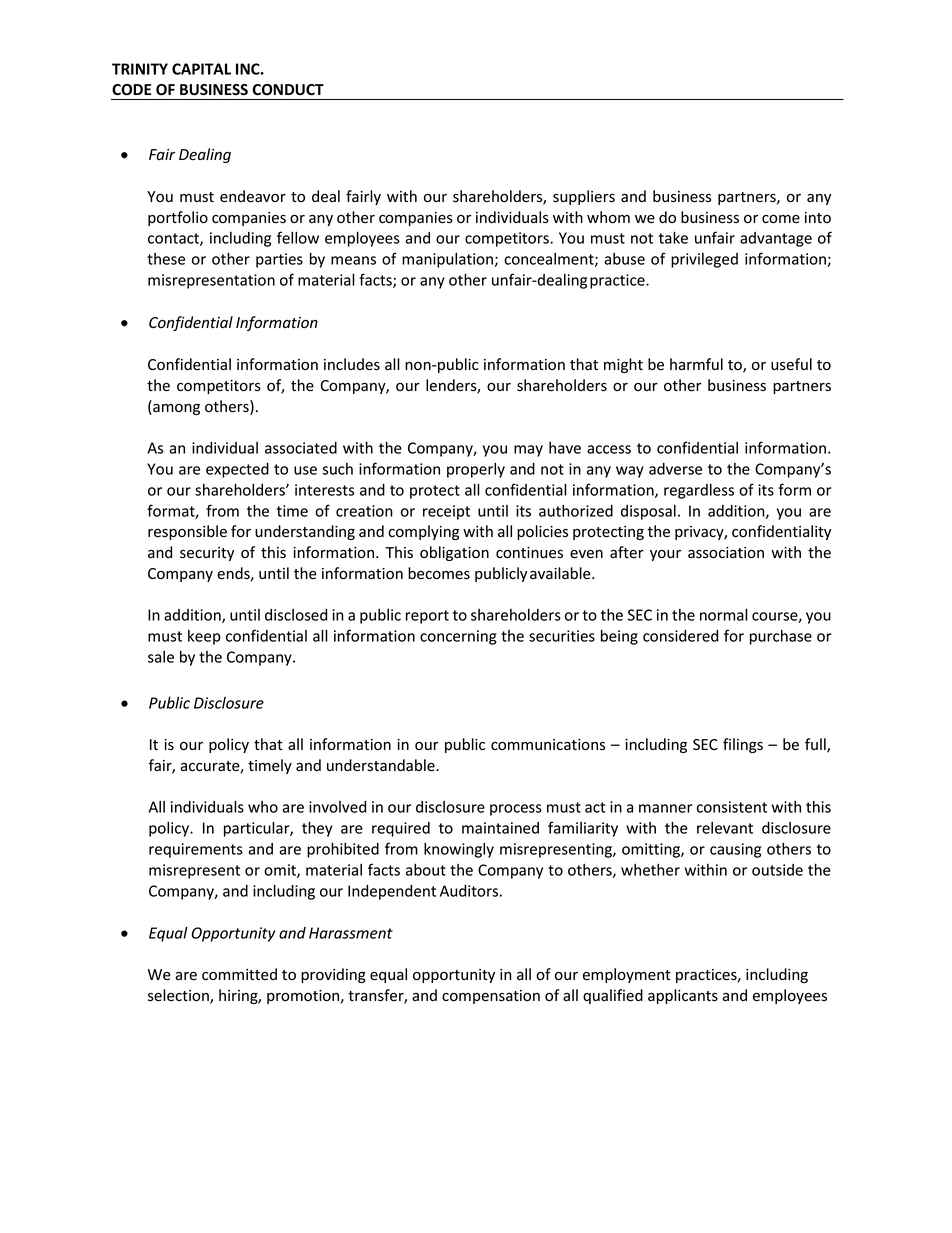 The image size is (952, 1233). What do you see at coordinates (584, 197) in the image?
I see `suppliers` at bounding box center [584, 197].
